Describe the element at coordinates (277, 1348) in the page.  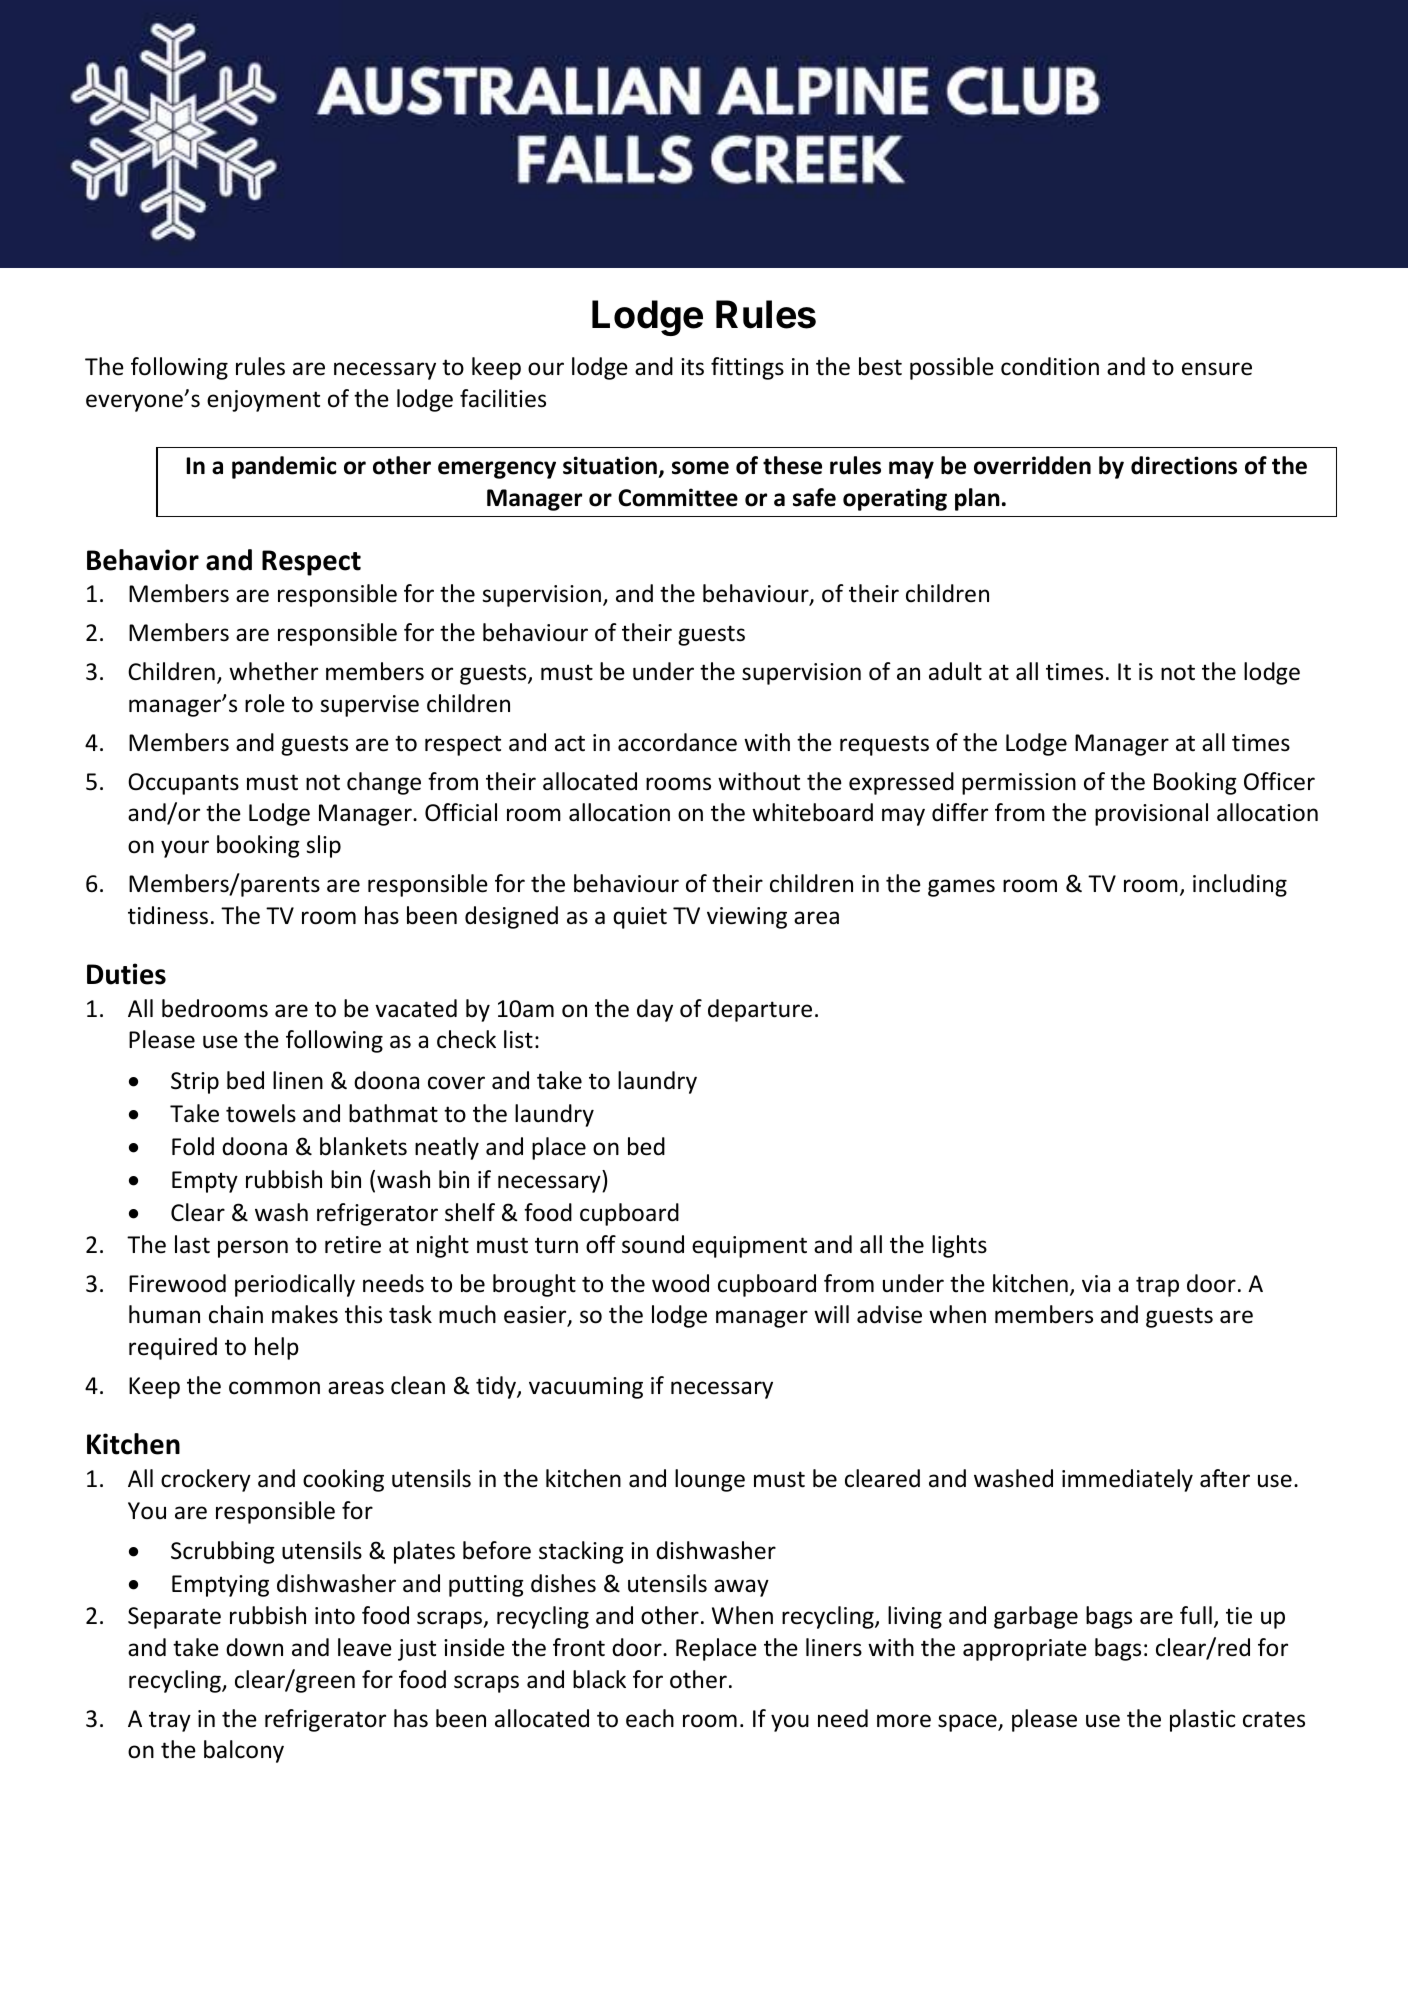
I see `help` at that location.
